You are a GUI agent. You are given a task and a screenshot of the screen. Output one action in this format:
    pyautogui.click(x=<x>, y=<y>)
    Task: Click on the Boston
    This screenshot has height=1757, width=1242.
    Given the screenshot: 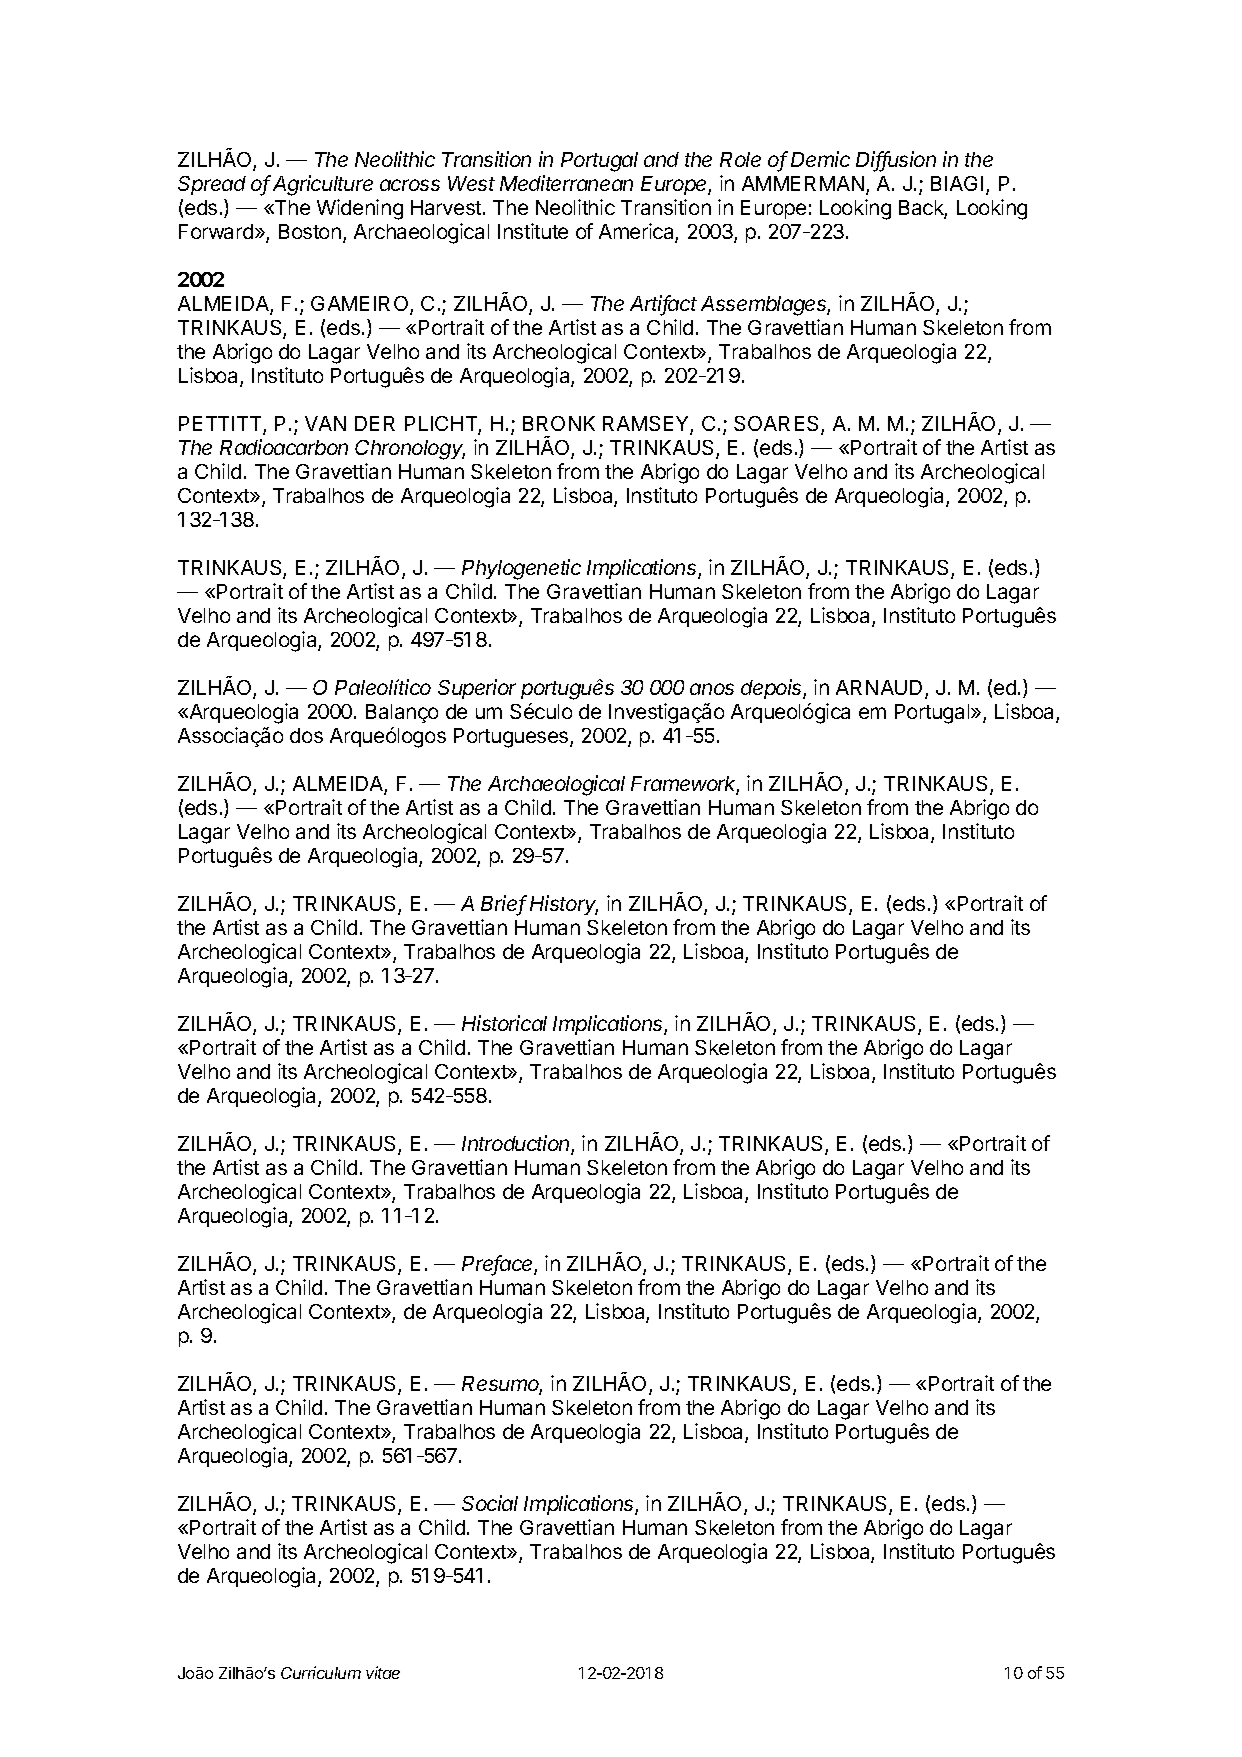 What is the action you would take?
    pyautogui.click(x=310, y=231)
